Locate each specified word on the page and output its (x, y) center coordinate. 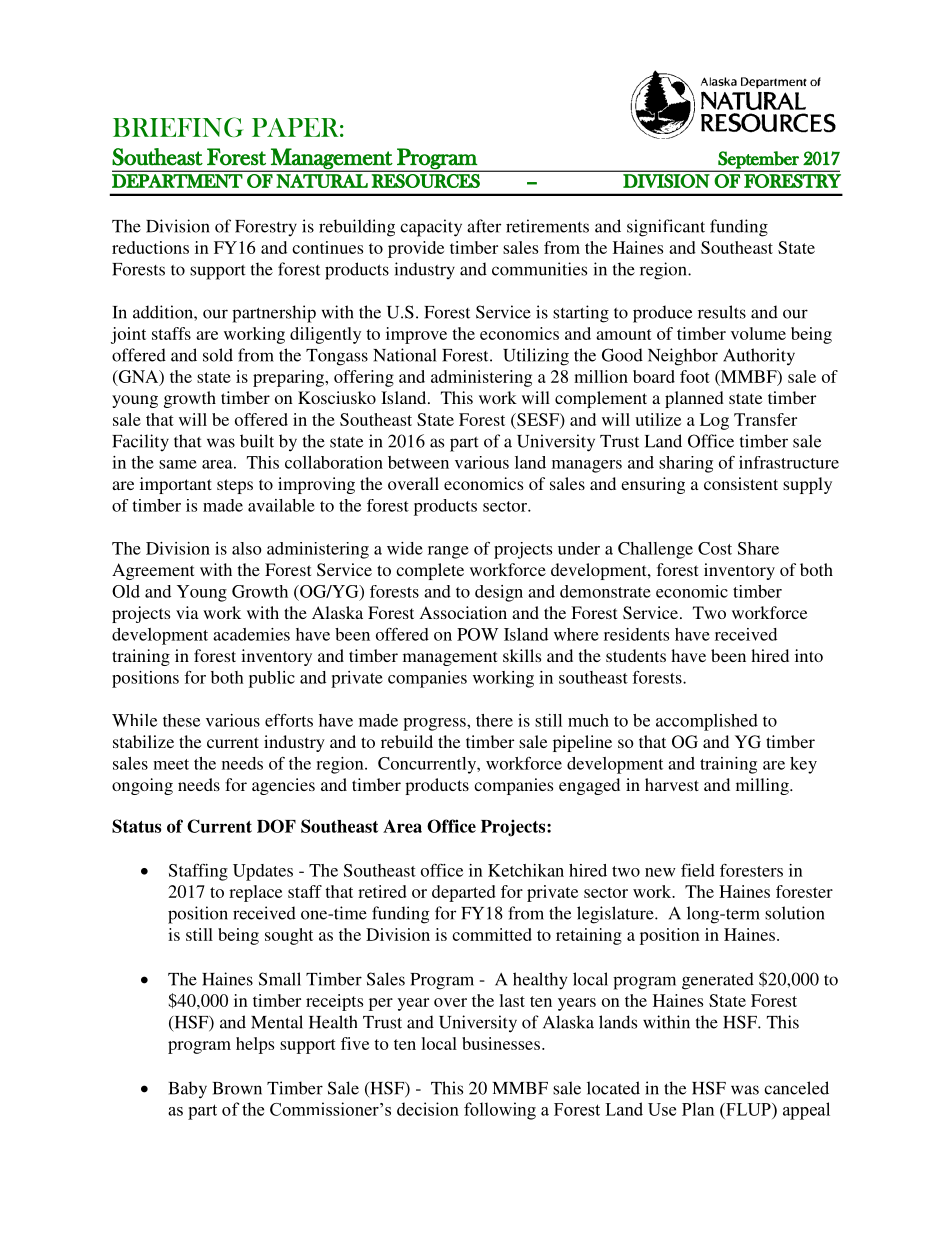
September (758, 161)
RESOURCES (426, 181)
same (178, 464)
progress (435, 724)
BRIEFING (178, 127)
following (500, 1111)
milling (763, 786)
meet (171, 764)
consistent (741, 483)
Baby (188, 1090)
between (418, 462)
